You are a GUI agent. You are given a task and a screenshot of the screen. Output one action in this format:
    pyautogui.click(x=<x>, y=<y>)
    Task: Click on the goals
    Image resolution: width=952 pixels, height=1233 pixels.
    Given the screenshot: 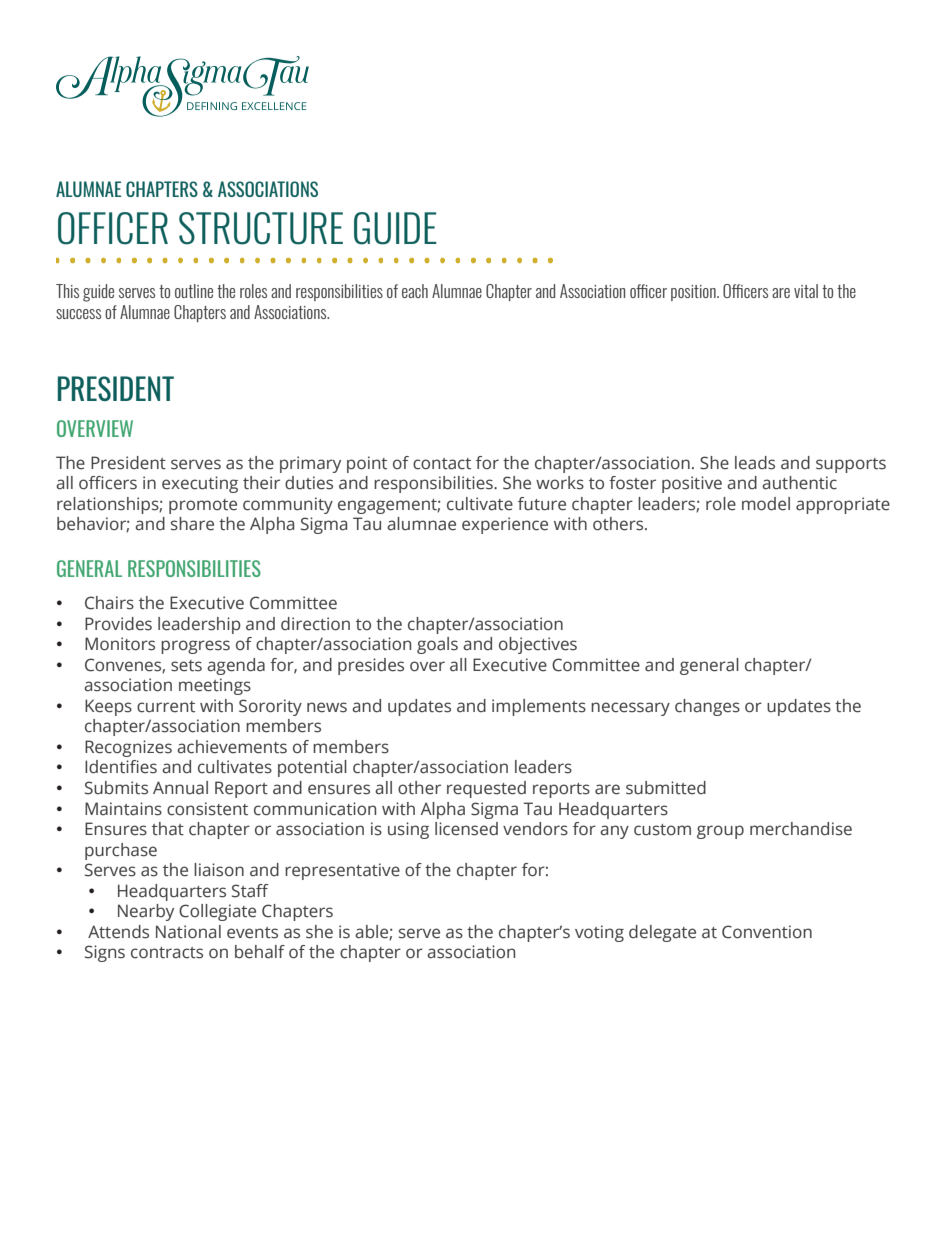 What is the action you would take?
    pyautogui.click(x=437, y=645)
